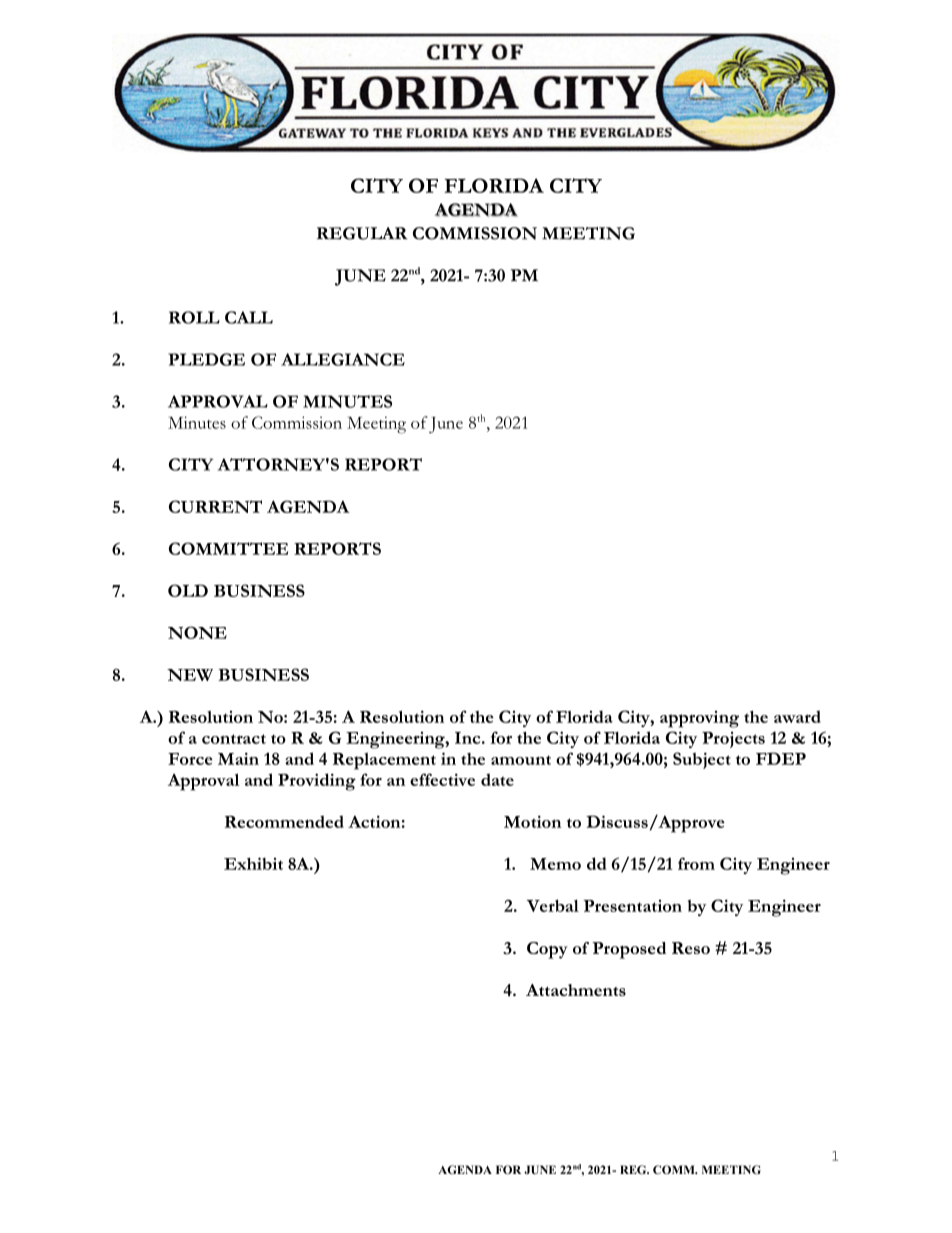 This page has width=952, height=1233. I want to click on Main, so click(238, 758).
